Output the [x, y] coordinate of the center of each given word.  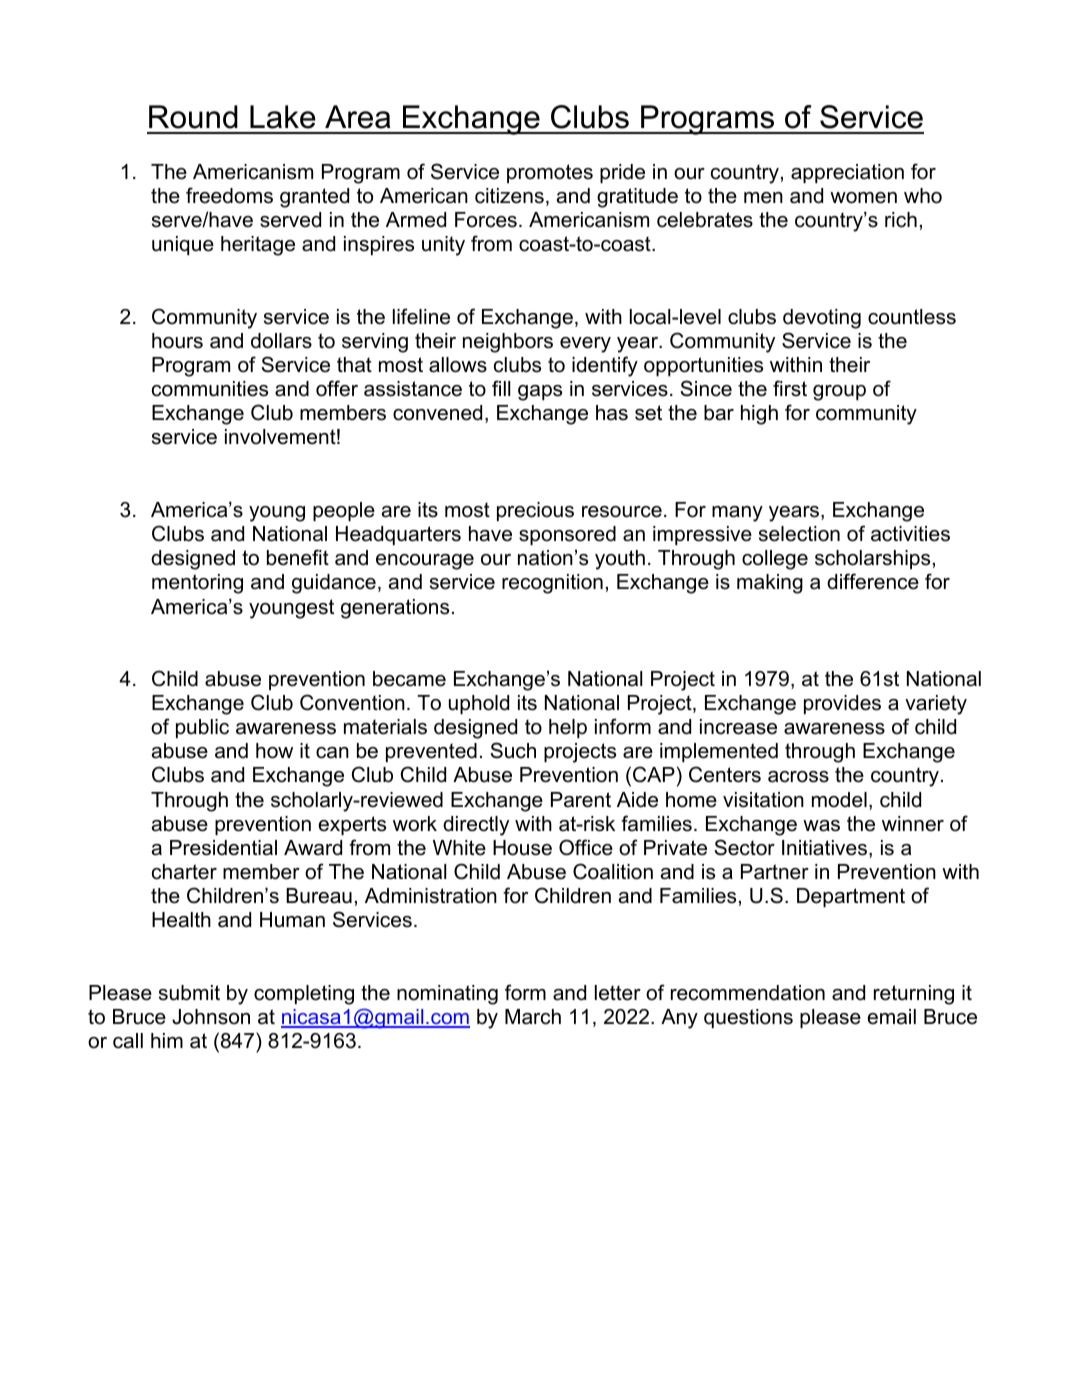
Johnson [211, 1017]
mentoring [197, 584]
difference [873, 581]
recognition [552, 584]
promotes [550, 173]
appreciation [847, 173]
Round [193, 117]
